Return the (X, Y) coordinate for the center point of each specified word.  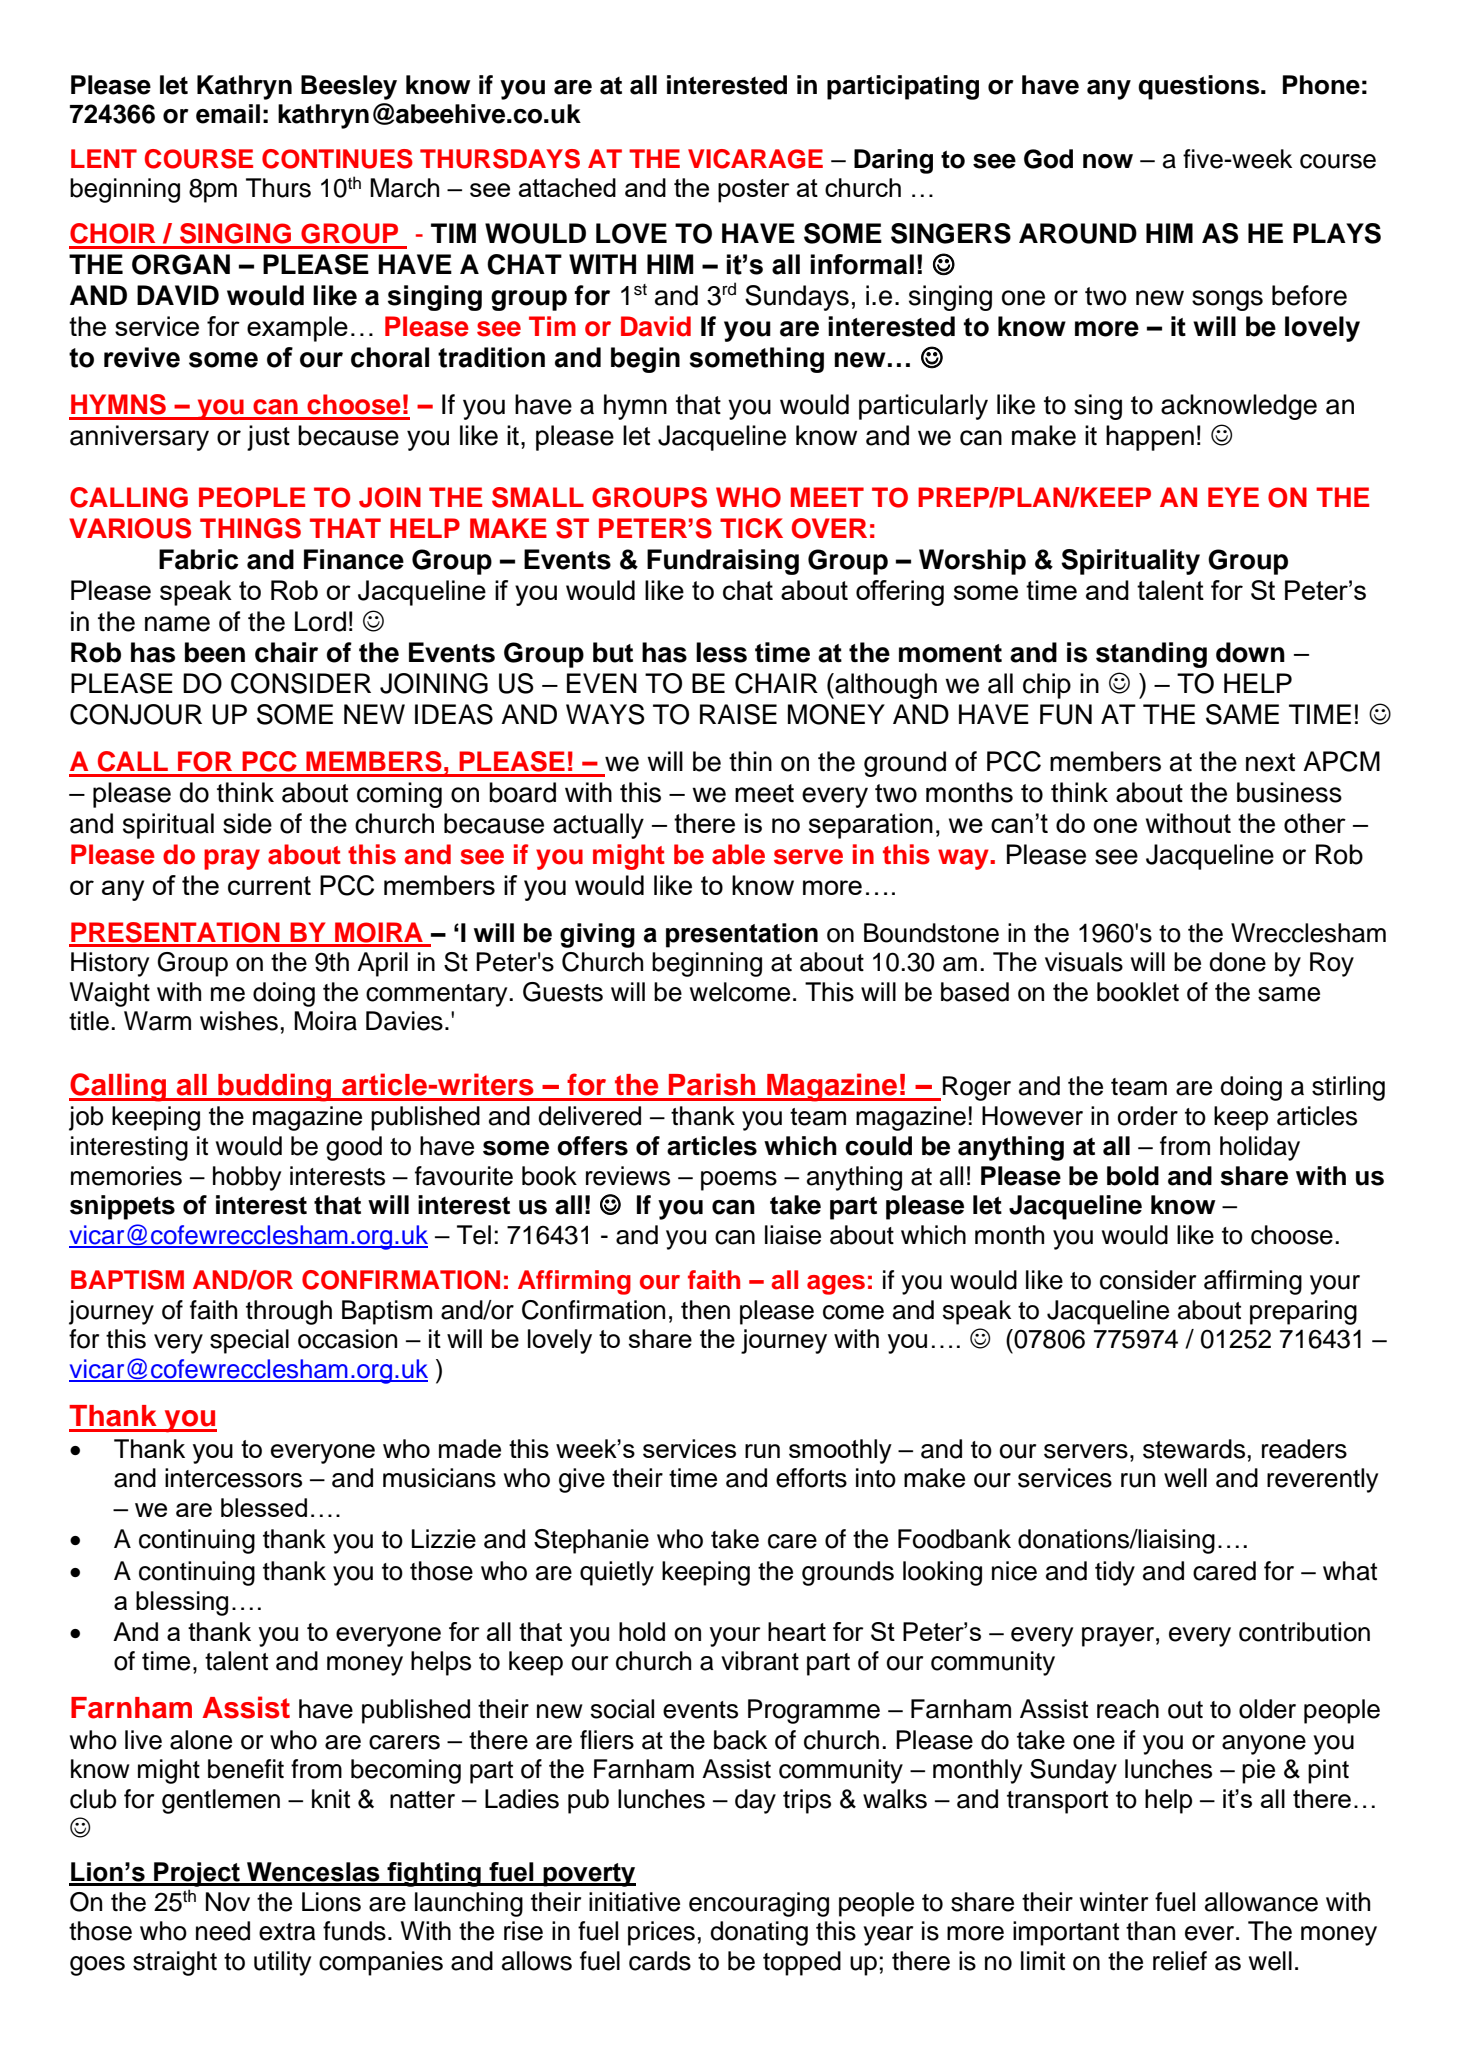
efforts (811, 1478)
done (1237, 962)
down (1250, 652)
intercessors (233, 1478)
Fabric (198, 559)
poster (753, 191)
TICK (751, 528)
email (228, 114)
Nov (228, 1902)
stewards (1194, 1449)
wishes (239, 1021)
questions (1200, 87)
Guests (563, 992)
